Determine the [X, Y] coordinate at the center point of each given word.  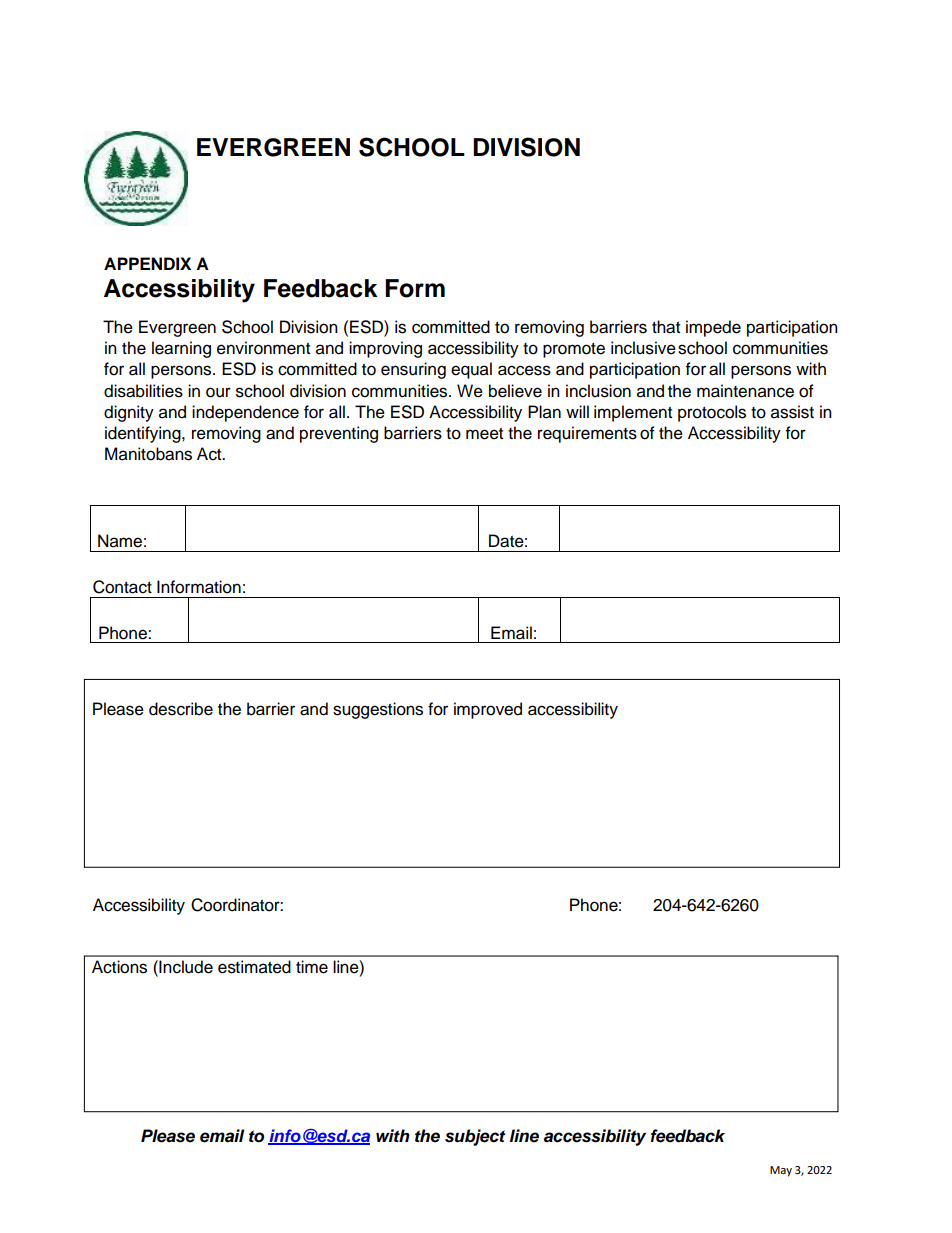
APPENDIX [147, 263]
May [781, 1171]
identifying [144, 434]
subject [475, 1137]
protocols [712, 413]
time [312, 967]
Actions [119, 967]
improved [488, 710]
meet [484, 434]
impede [713, 328]
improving [385, 349]
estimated [254, 967]
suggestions [378, 710]
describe [181, 709]
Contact [122, 587]
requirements [587, 434]
